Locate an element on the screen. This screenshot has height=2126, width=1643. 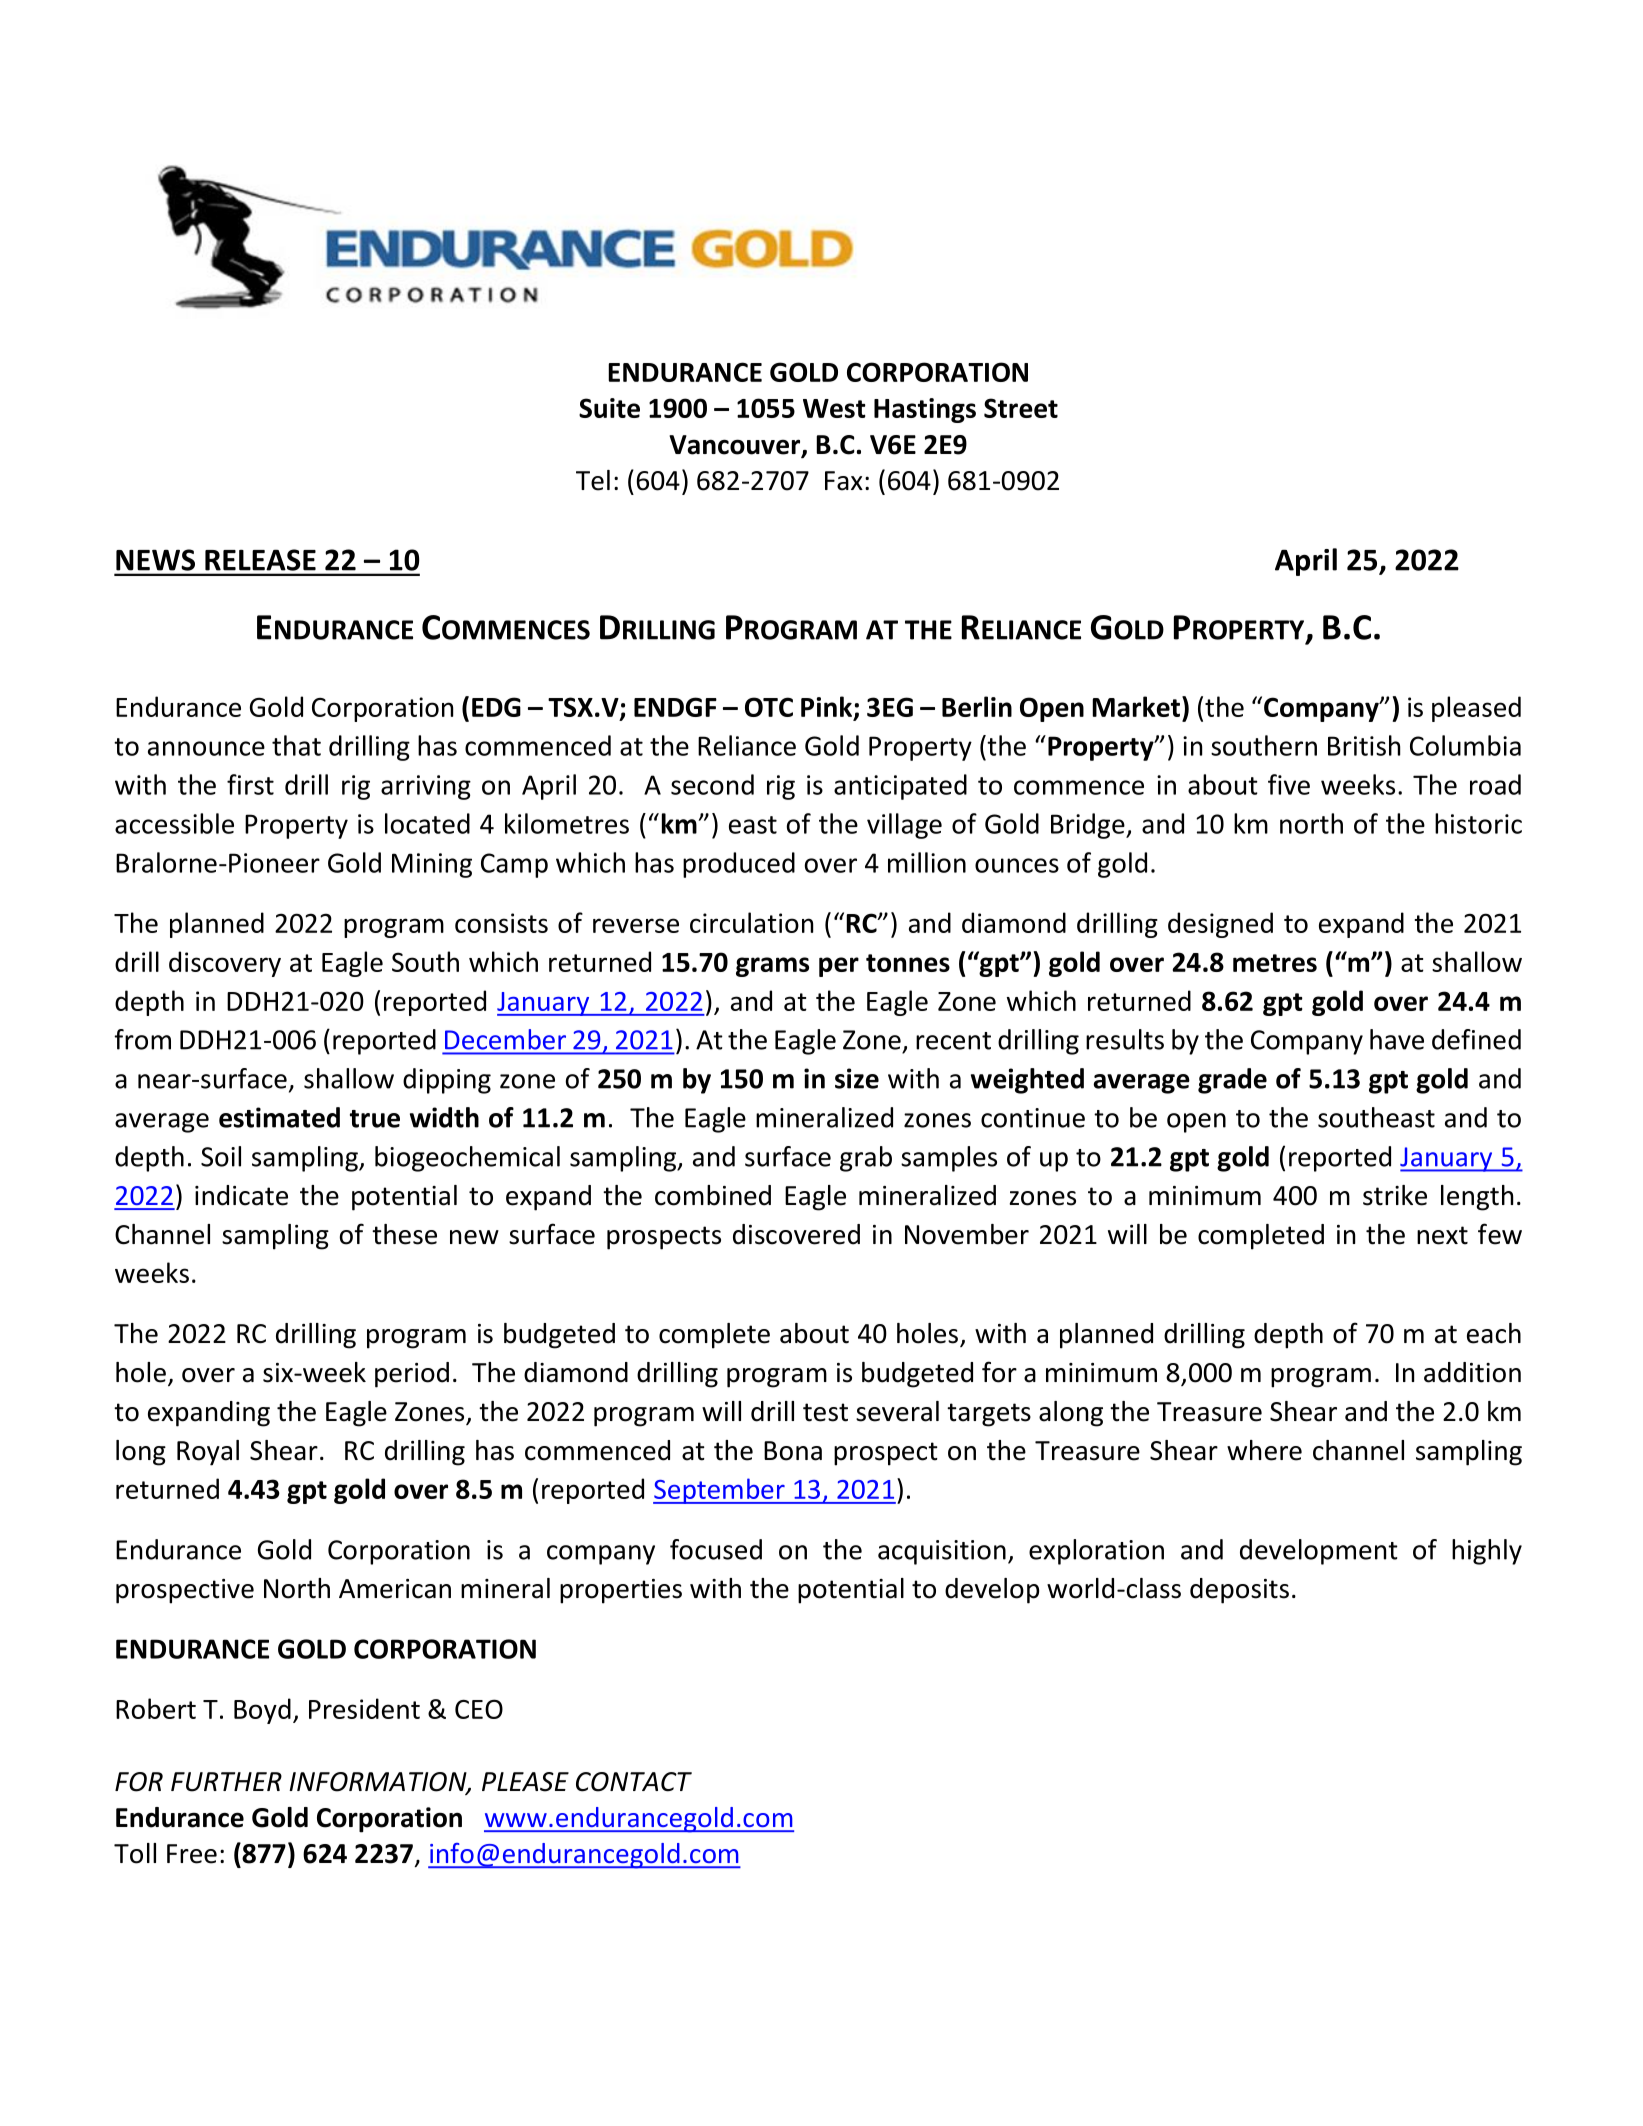
Street is located at coordinates (1021, 408).
